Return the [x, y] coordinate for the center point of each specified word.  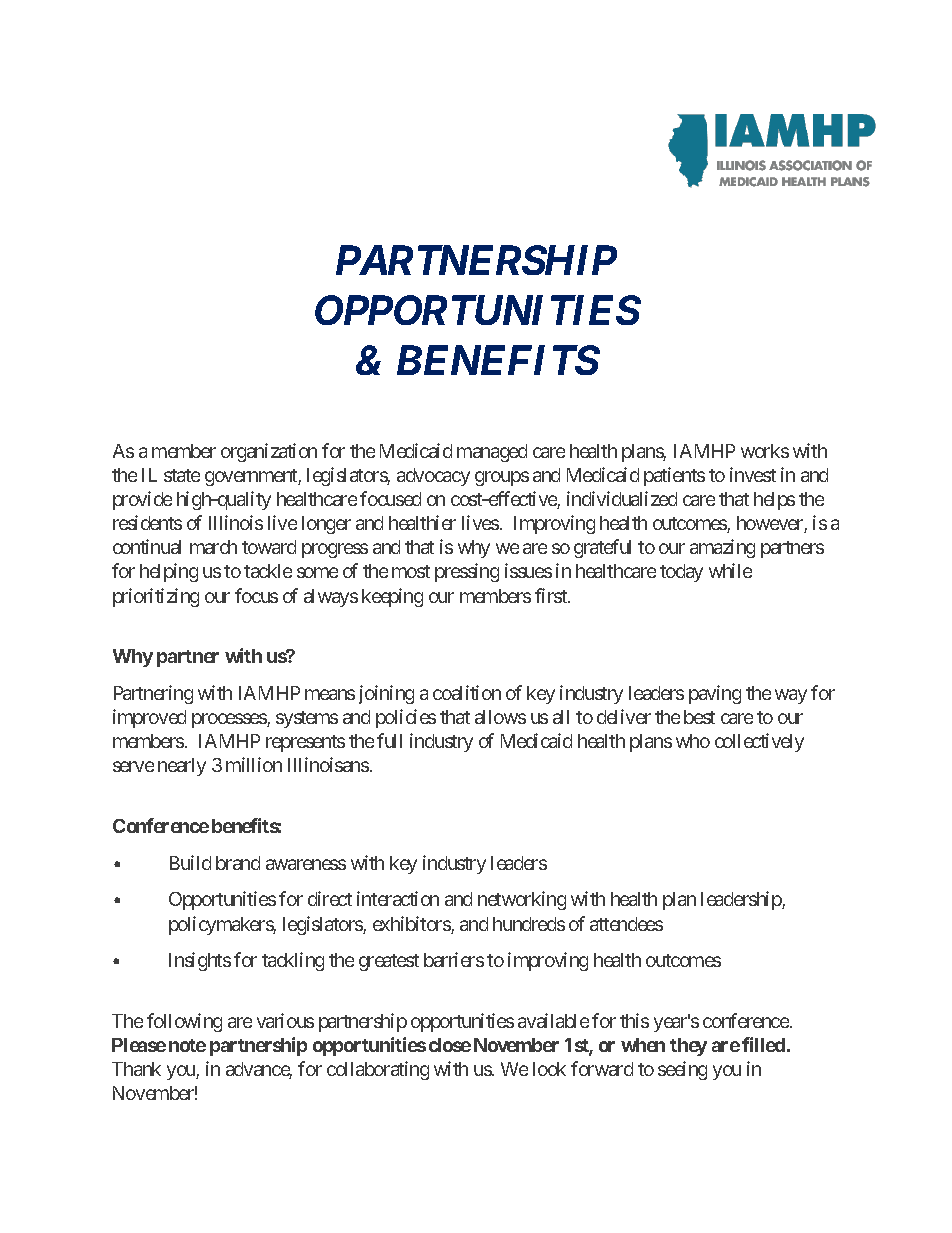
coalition [467, 692]
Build [190, 862]
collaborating [378, 1070]
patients [674, 476]
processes [230, 720]
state [182, 475]
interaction [398, 898]
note [187, 1045]
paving [715, 694]
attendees [626, 924]
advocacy [433, 477]
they [688, 1047]
